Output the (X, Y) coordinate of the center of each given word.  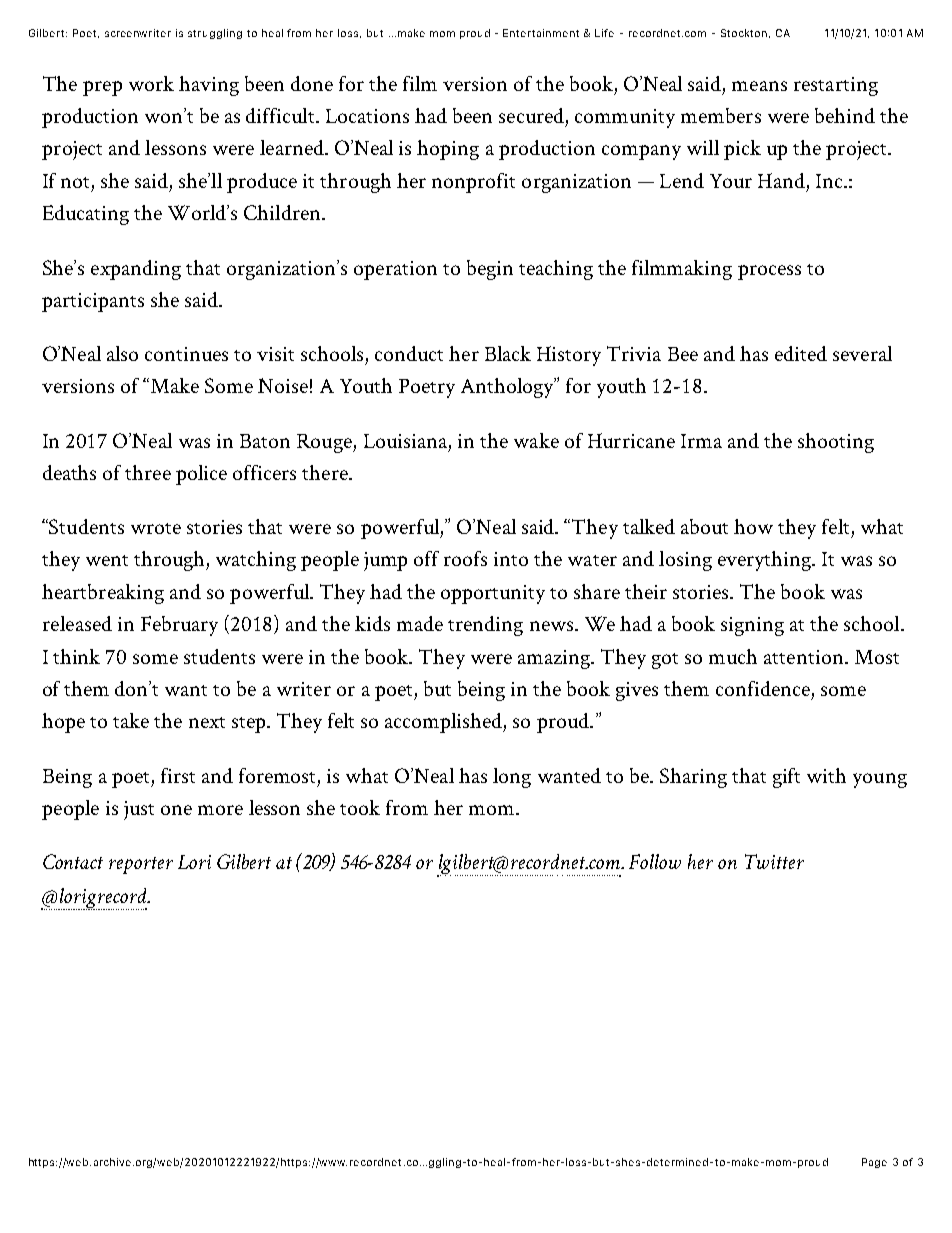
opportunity (493, 594)
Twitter (774, 861)
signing (752, 626)
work (151, 83)
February (179, 626)
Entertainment (541, 33)
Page (874, 1163)
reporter (141, 865)
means (759, 86)
